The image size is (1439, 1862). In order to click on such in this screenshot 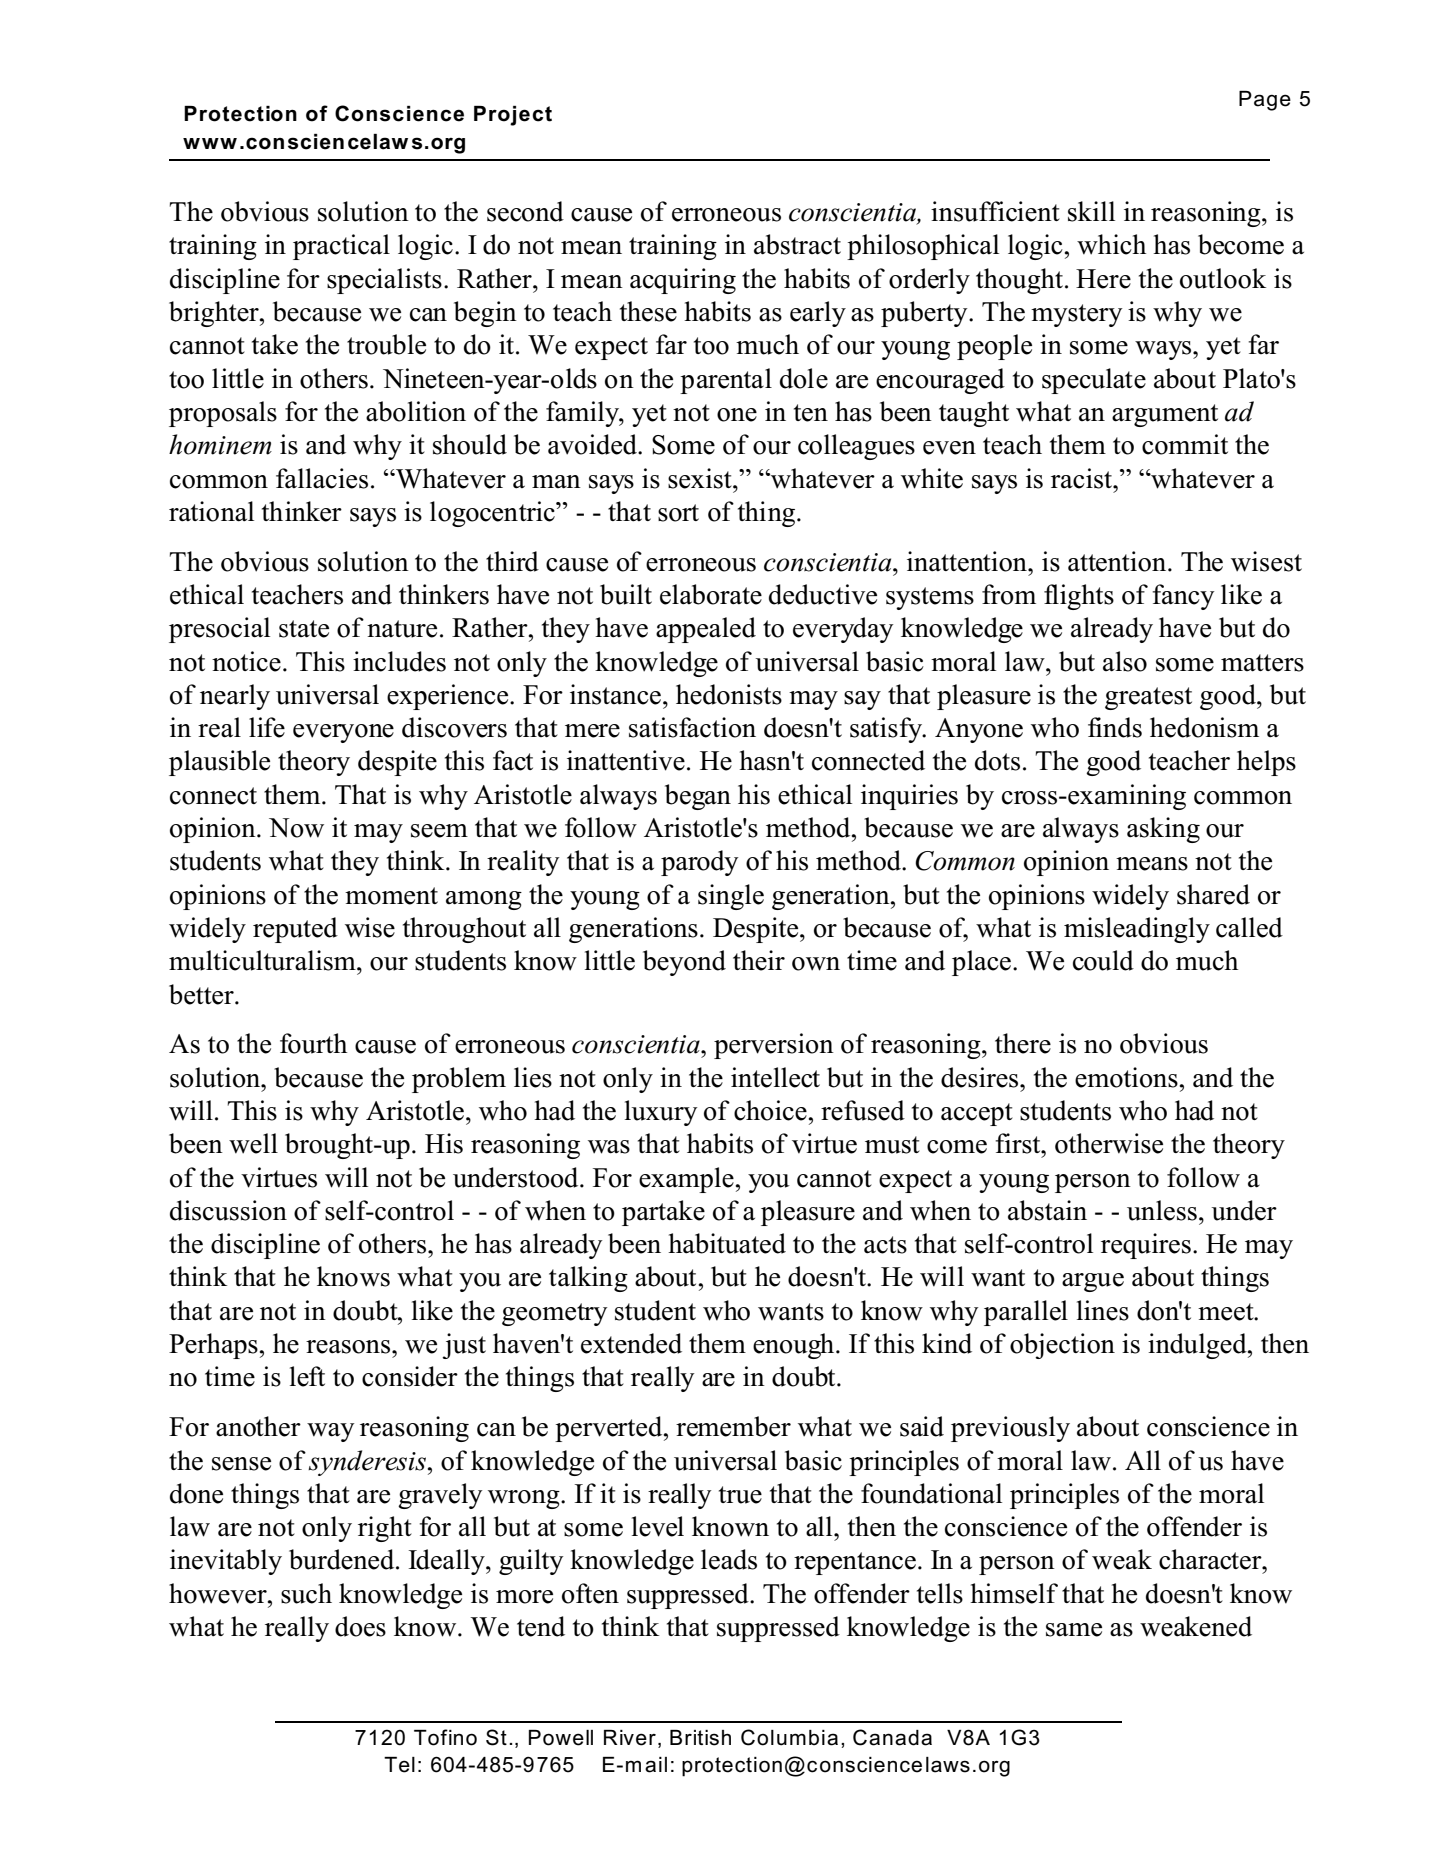, I will do `click(306, 1593)`.
